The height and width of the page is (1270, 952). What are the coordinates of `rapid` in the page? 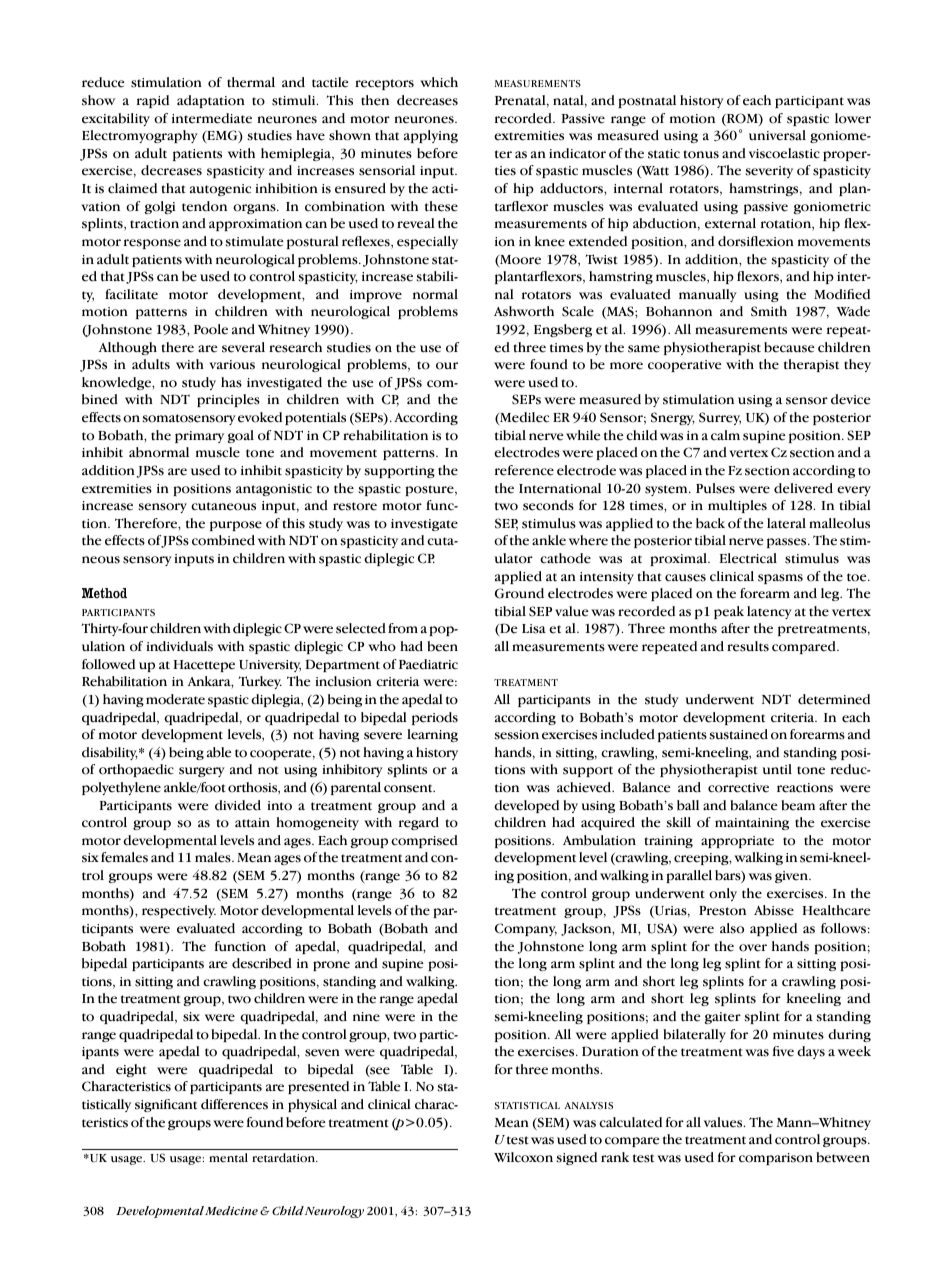 It's located at (153, 101).
